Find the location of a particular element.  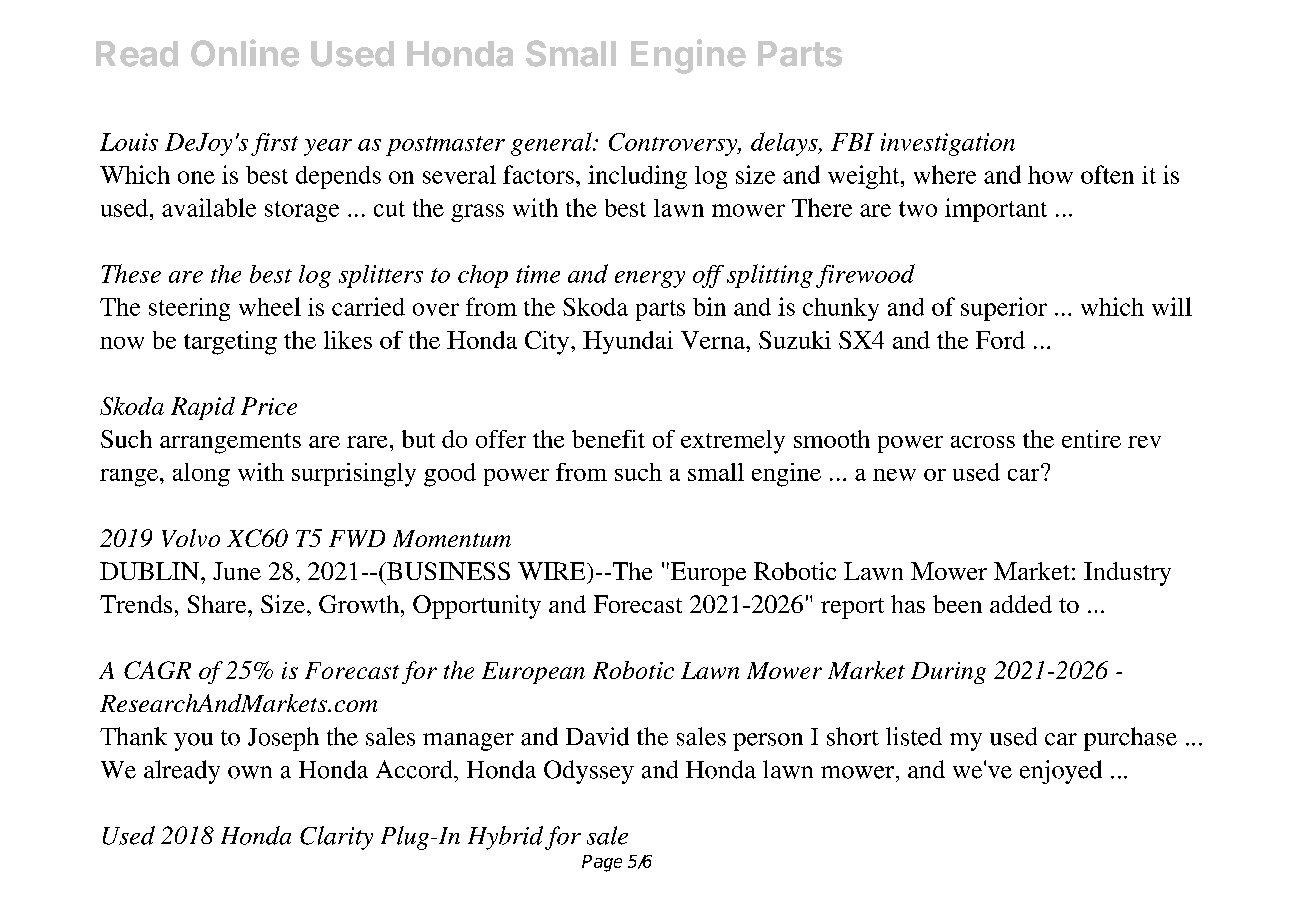

Page is located at coordinates (602, 863).
